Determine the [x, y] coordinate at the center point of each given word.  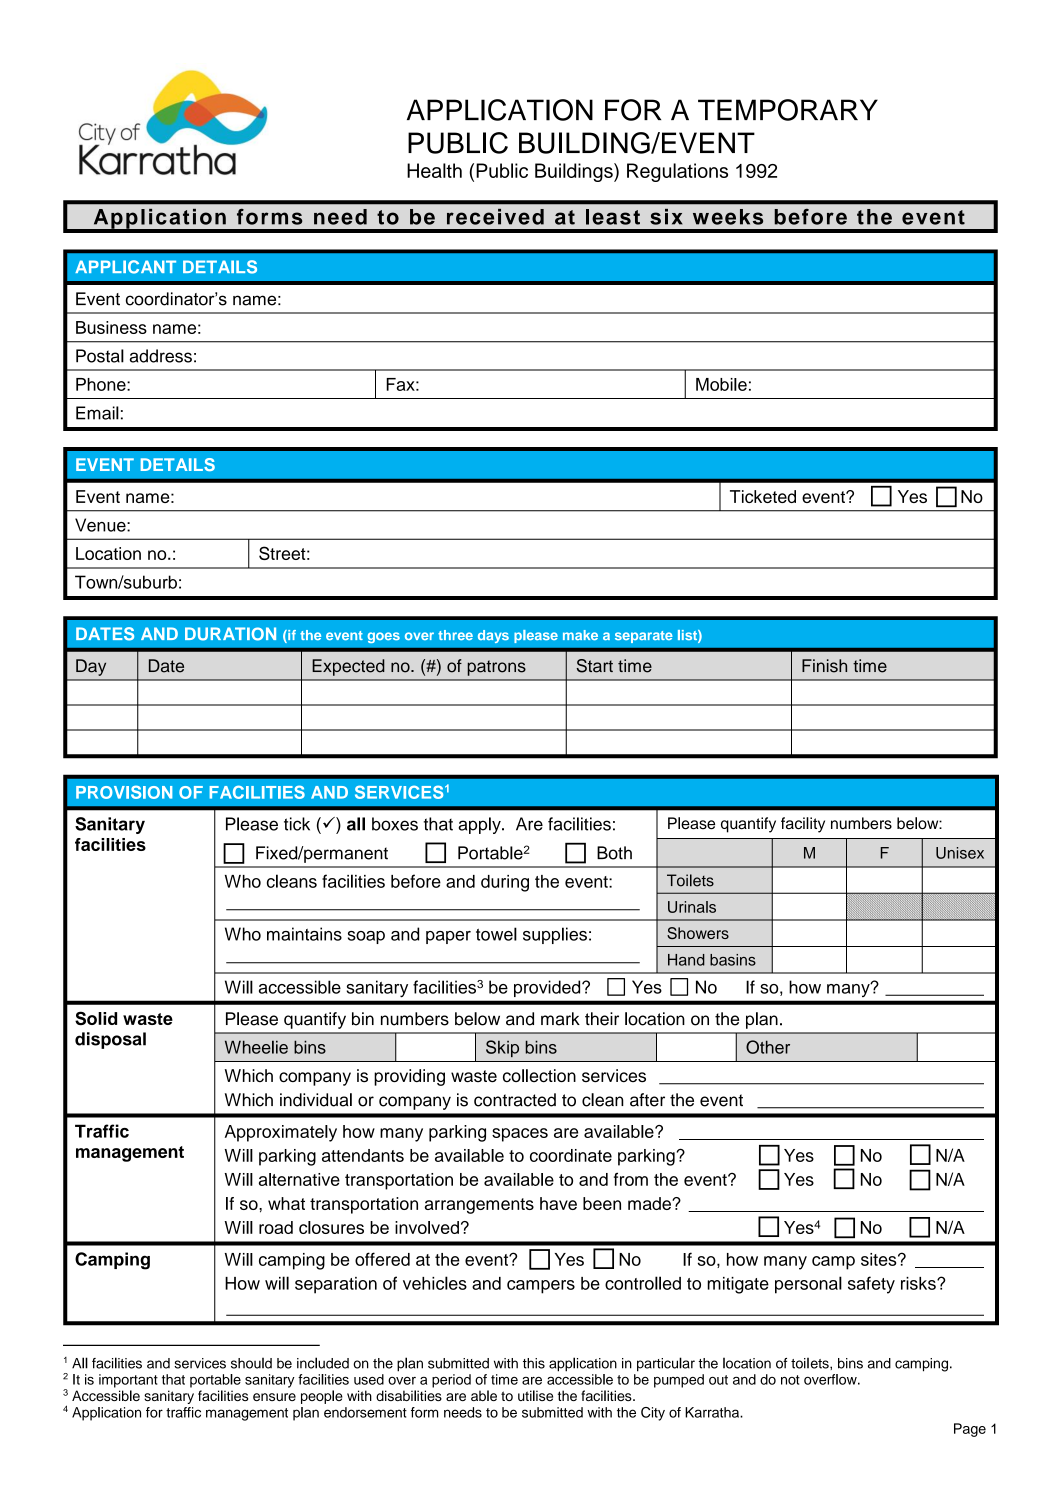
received [495, 217]
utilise [535, 1395]
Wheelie [256, 1047]
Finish [824, 666]
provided [548, 988]
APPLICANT [125, 267]
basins [733, 960]
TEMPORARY [788, 110]
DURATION [230, 634]
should [251, 1363]
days [493, 636]
